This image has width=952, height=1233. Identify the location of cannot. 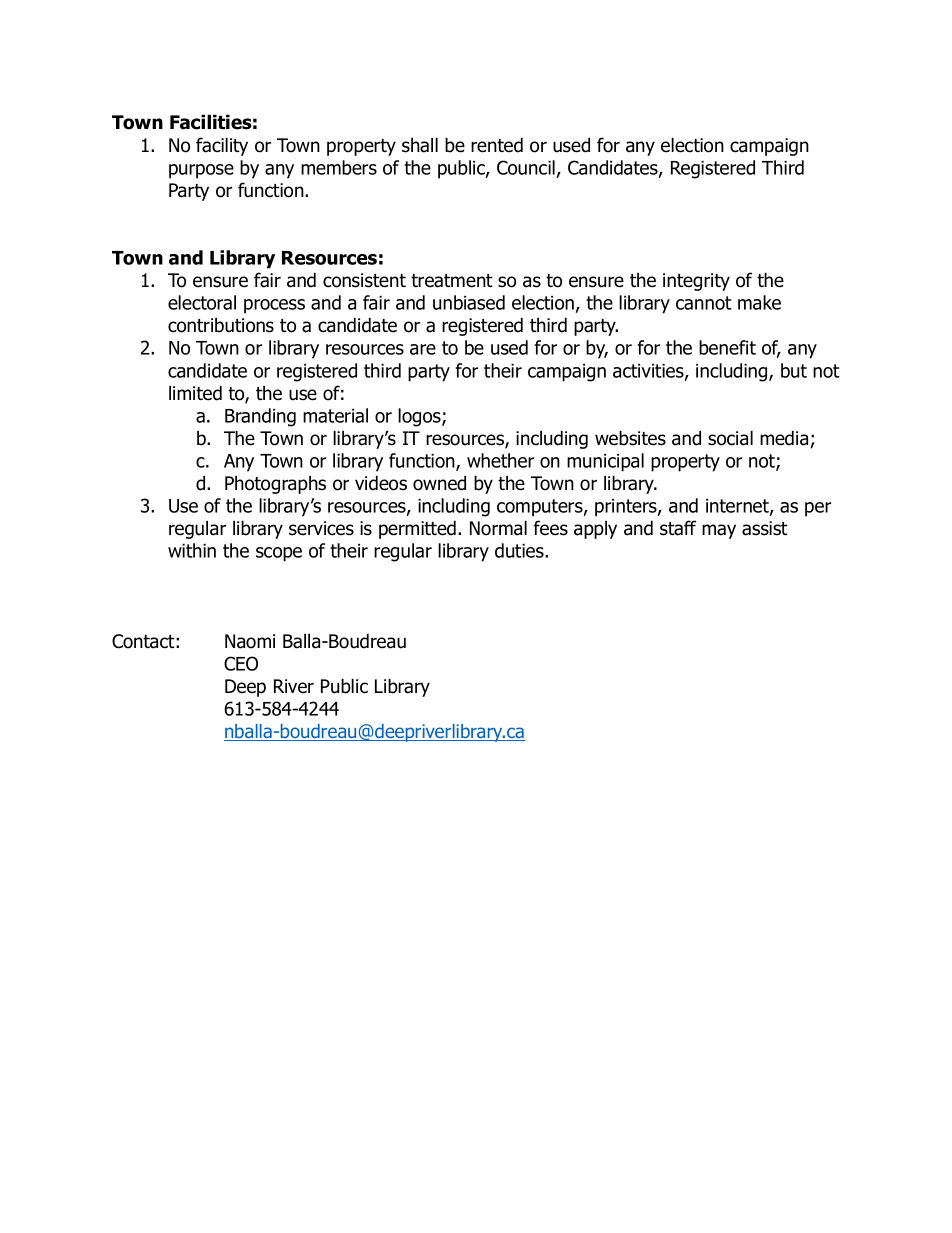
(704, 303).
